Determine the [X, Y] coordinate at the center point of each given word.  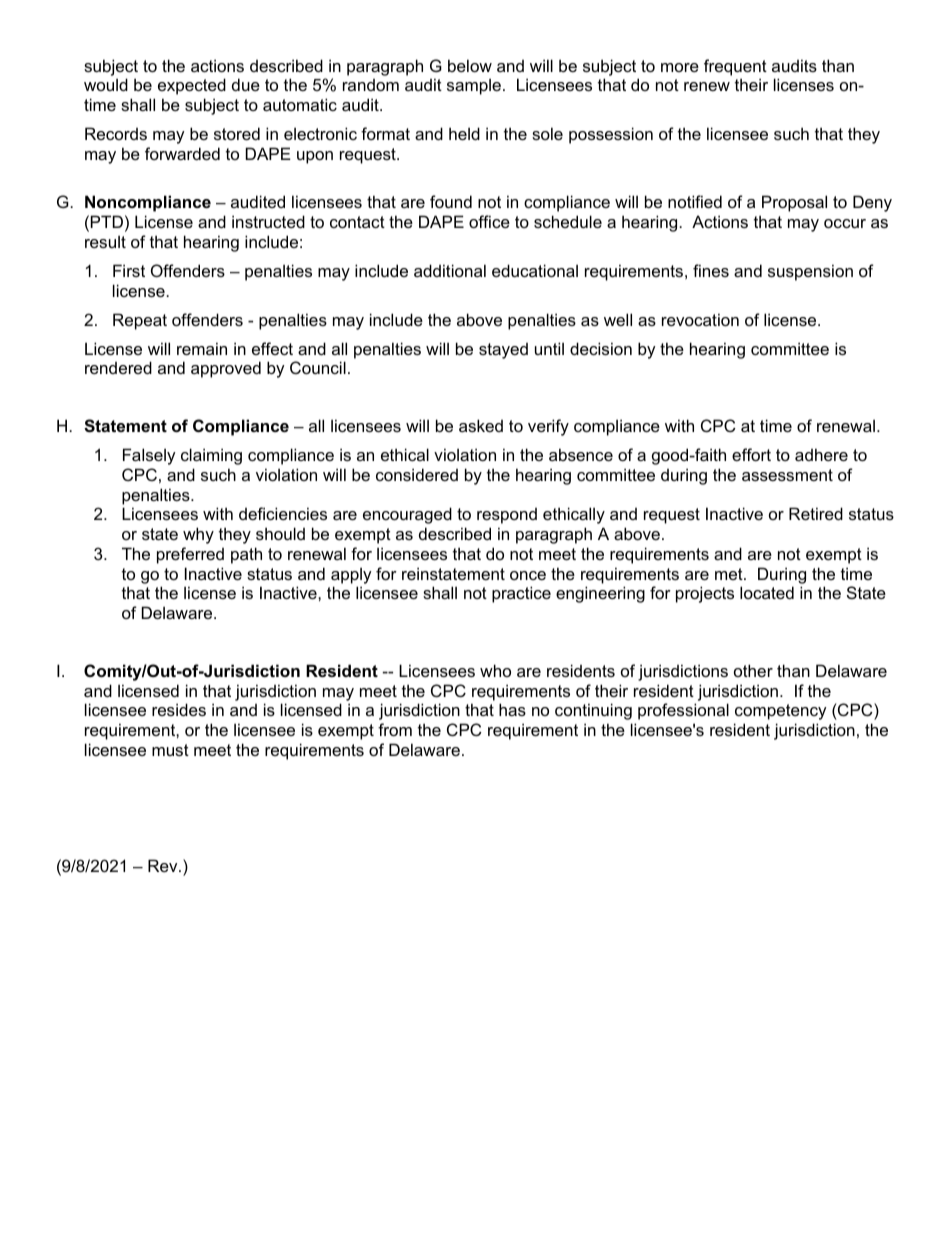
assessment [787, 475]
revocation [700, 319]
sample [474, 86]
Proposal [794, 203]
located [767, 592]
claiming [211, 456]
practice [521, 594]
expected [192, 86]
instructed [268, 221]
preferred [190, 555]
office [489, 221]
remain [202, 348]
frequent [735, 67]
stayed [503, 351]
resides [179, 709]
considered [417, 474]
